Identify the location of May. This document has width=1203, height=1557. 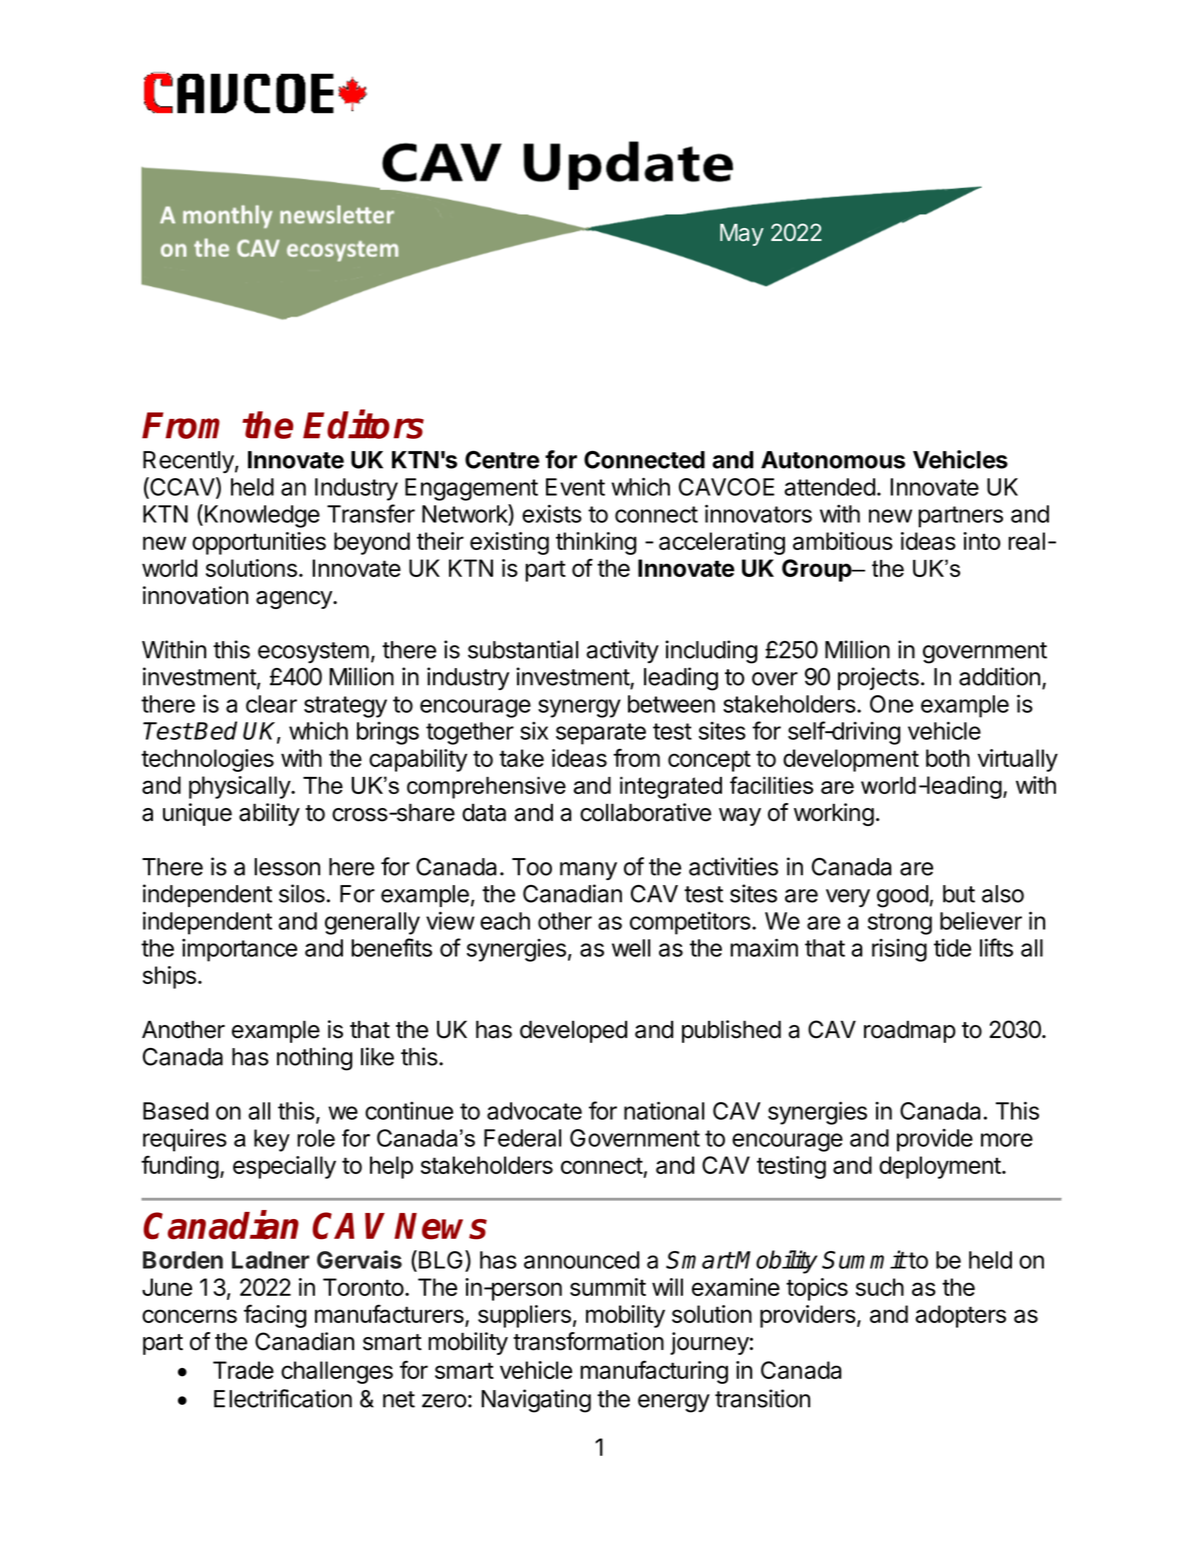
(742, 235).
